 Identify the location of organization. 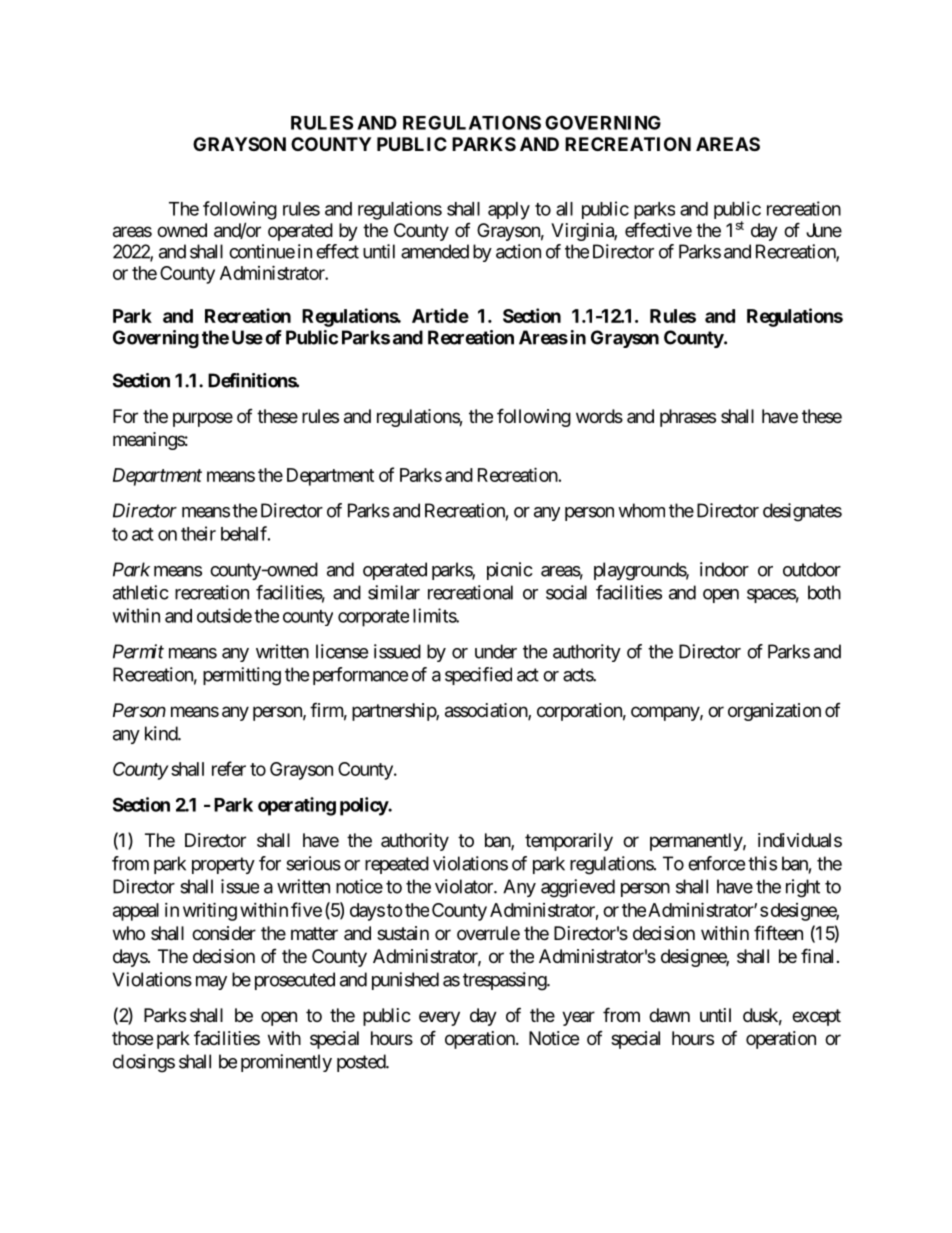
(774, 712).
